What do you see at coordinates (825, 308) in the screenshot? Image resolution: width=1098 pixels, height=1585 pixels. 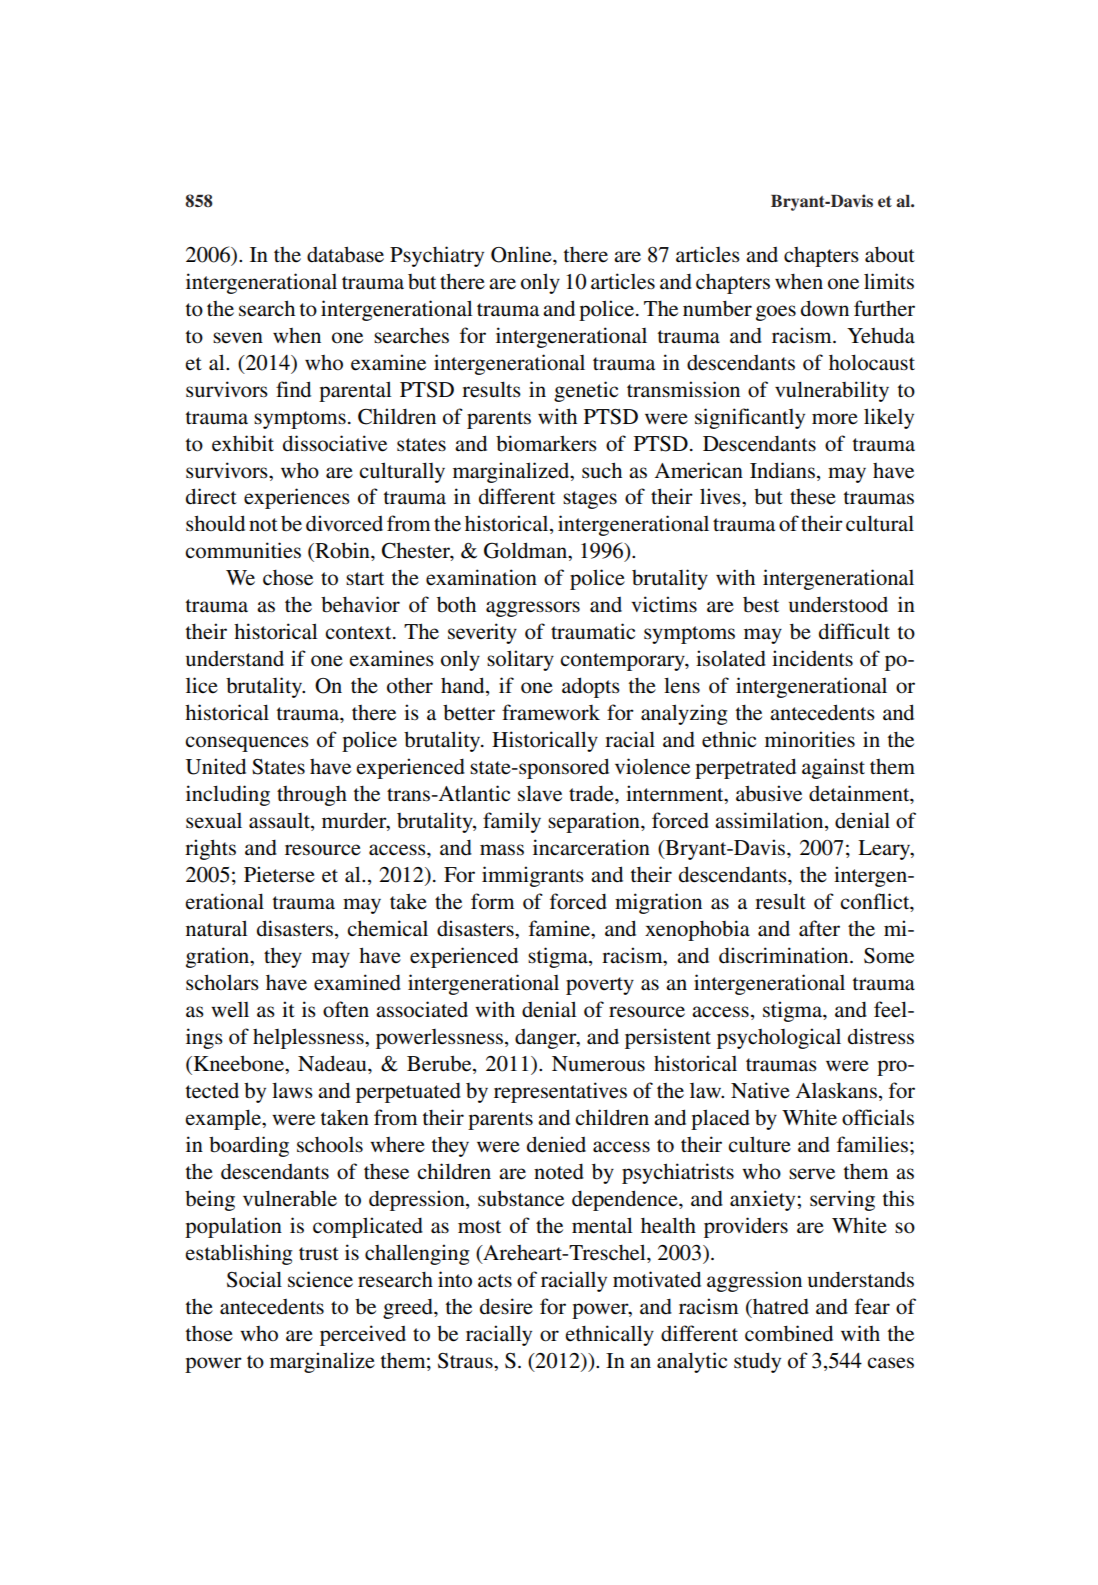 I see `down` at bounding box center [825, 308].
